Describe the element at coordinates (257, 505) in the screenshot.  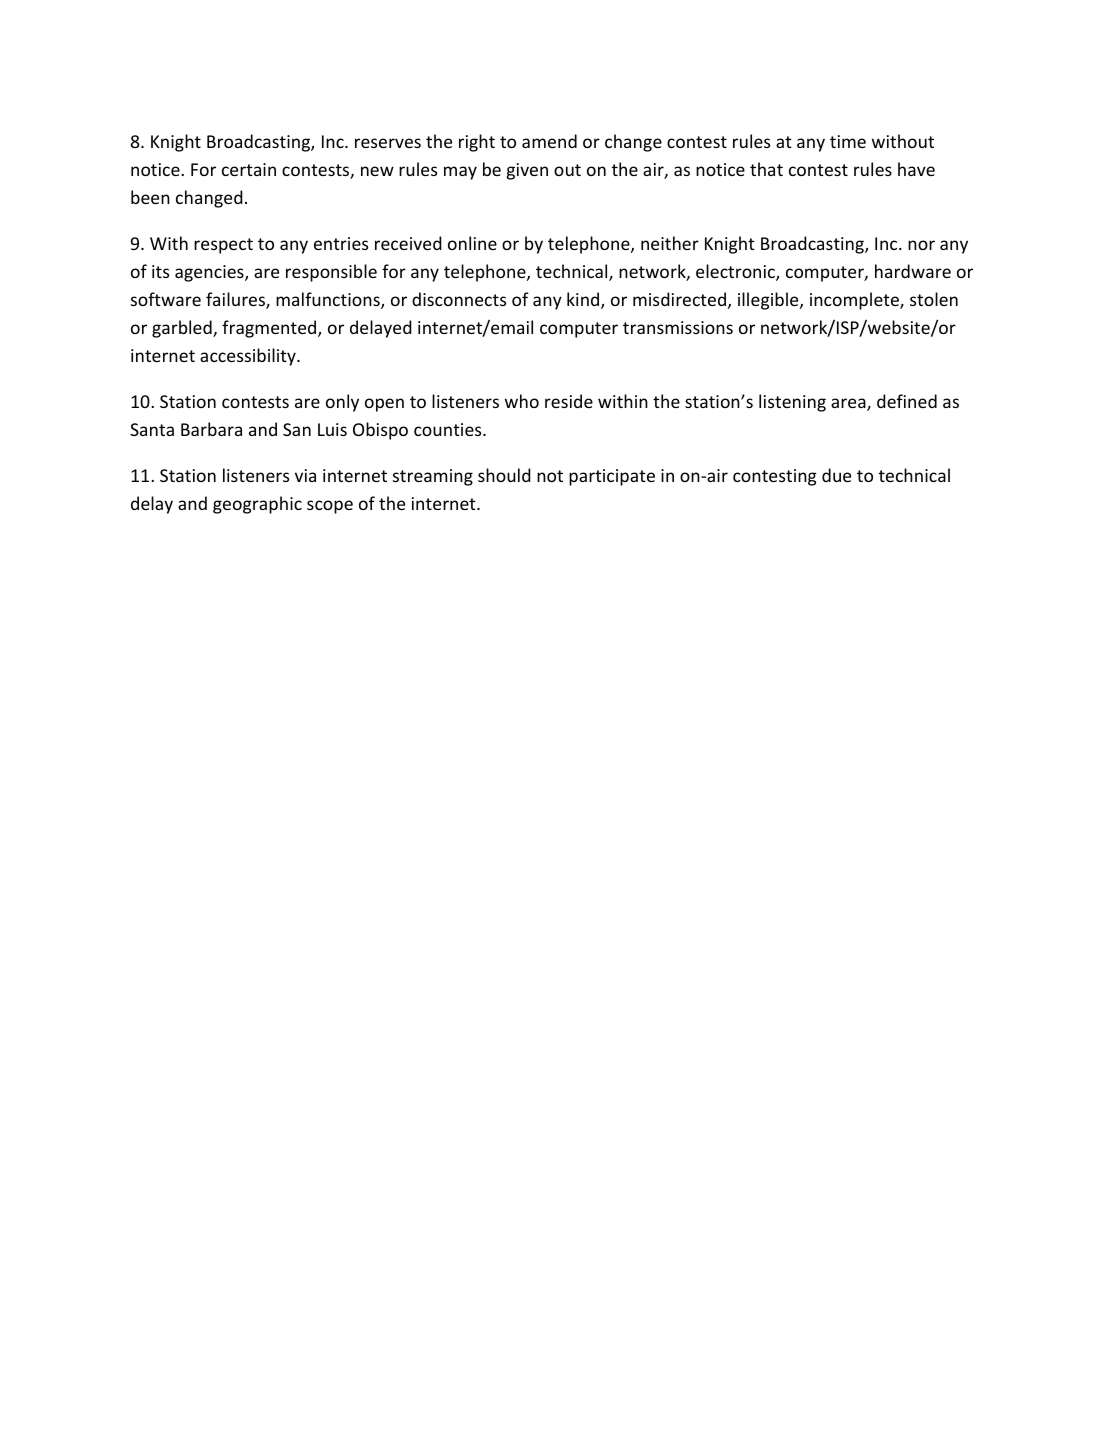
I see `geographic` at that location.
